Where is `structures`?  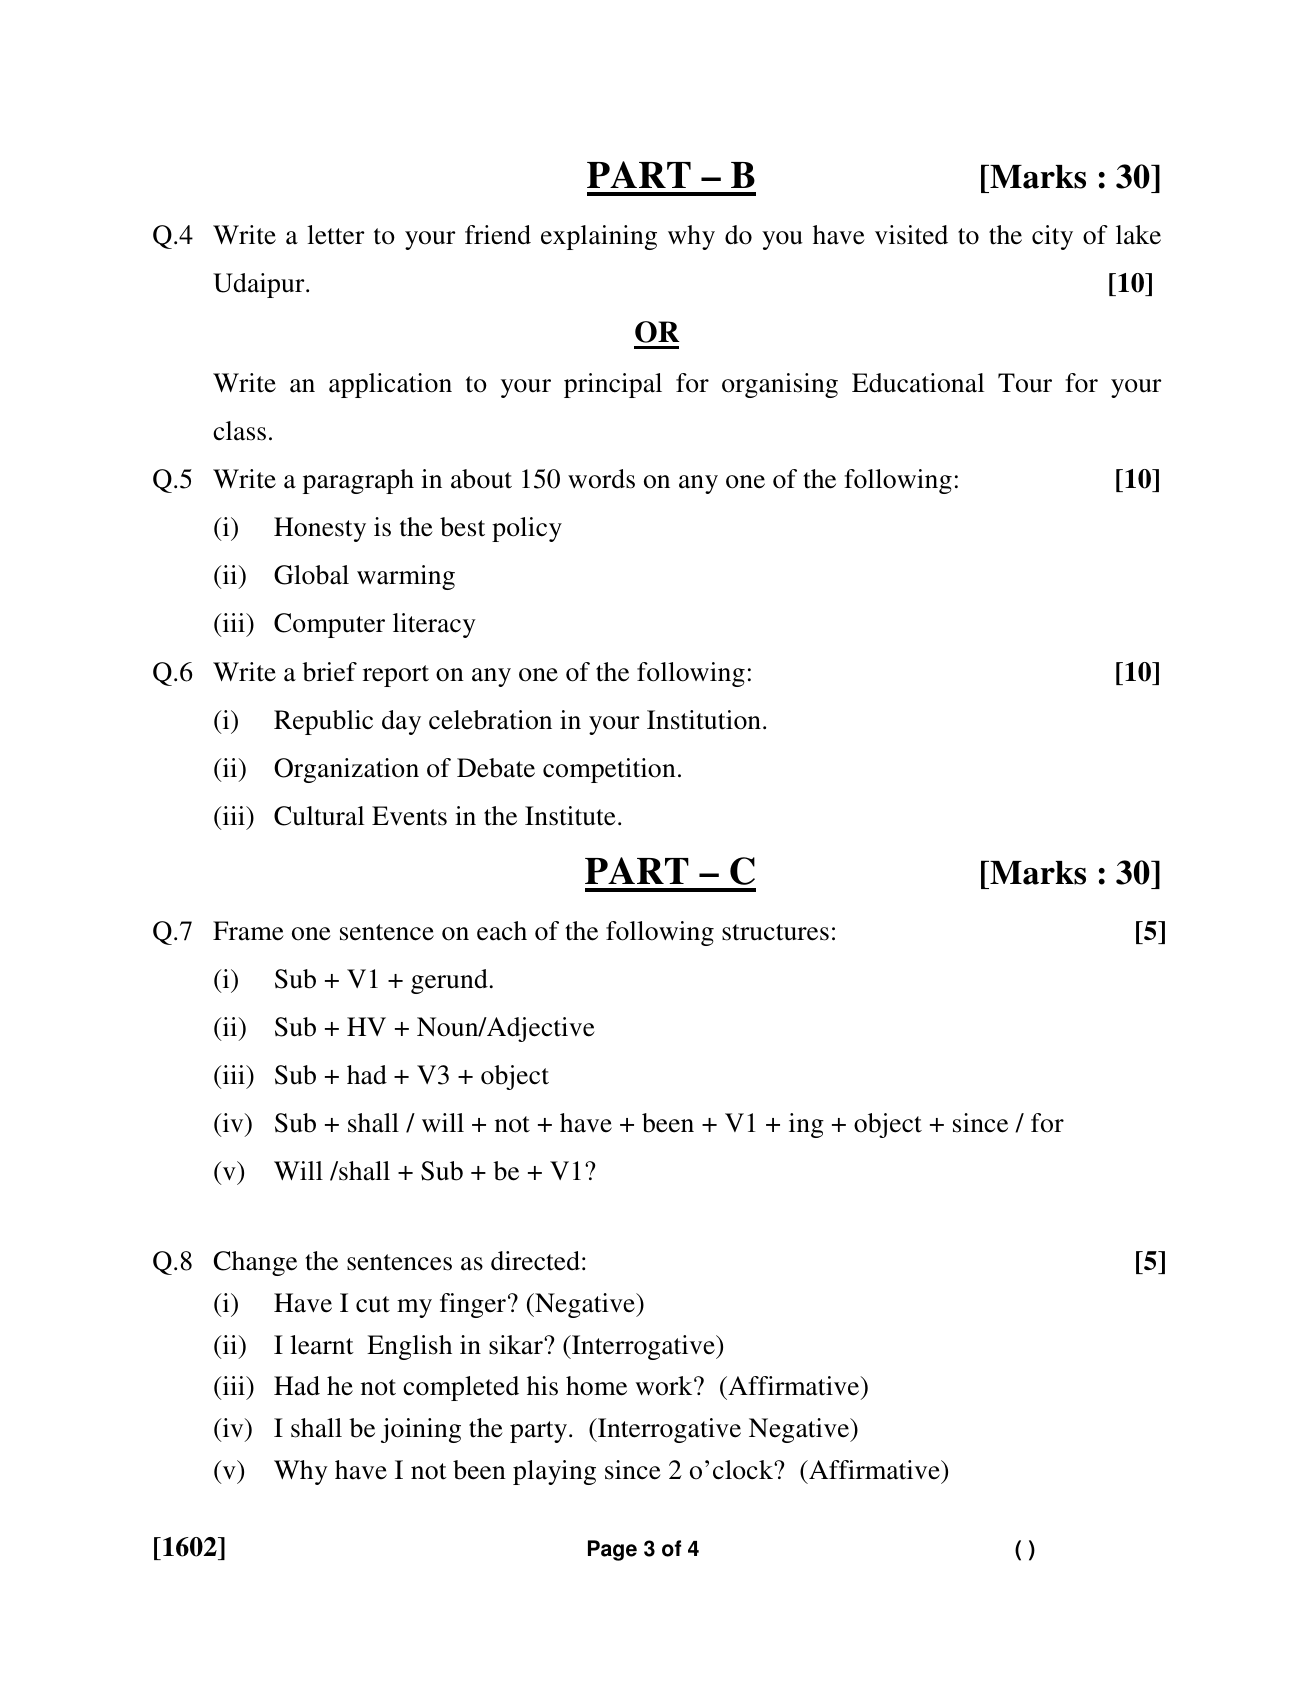
structures is located at coordinates (775, 932).
